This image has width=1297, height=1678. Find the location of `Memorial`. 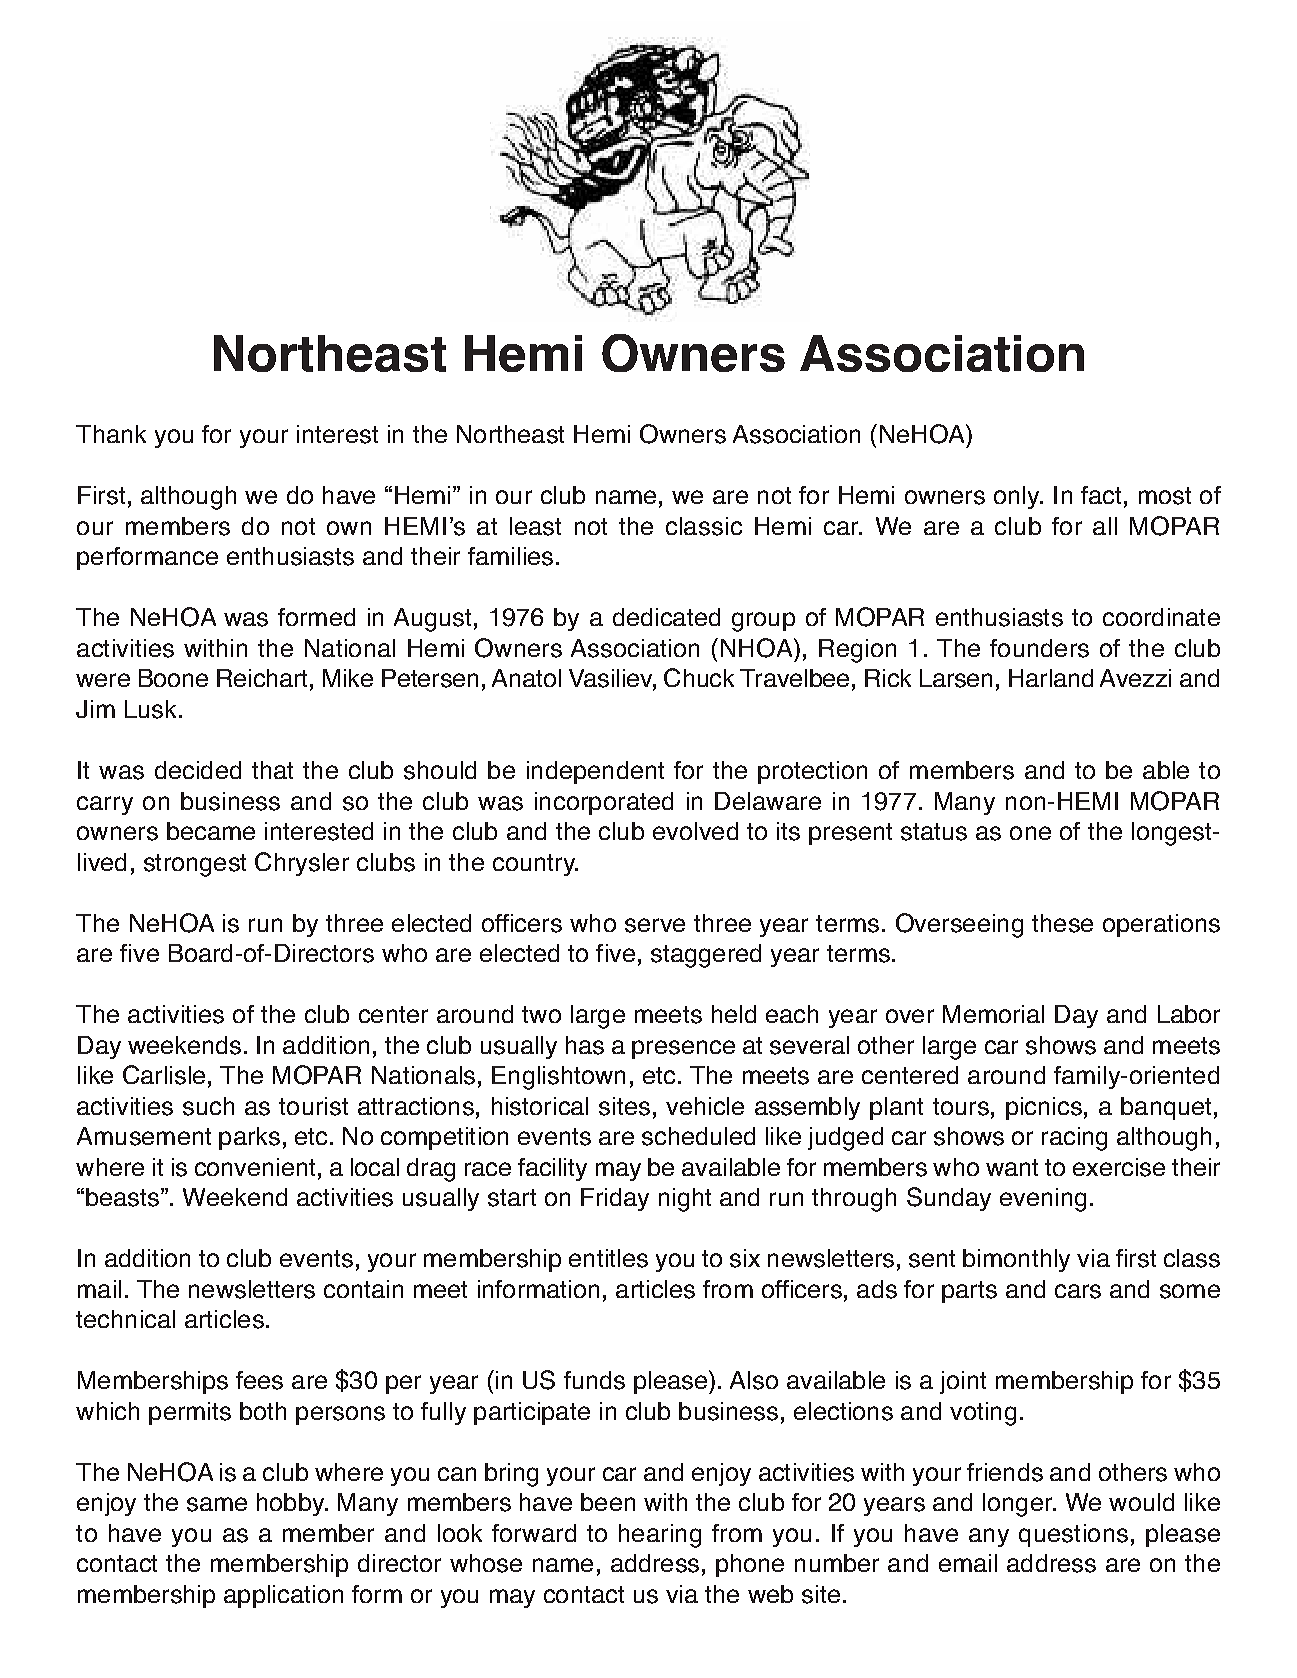

Memorial is located at coordinates (993, 1014).
